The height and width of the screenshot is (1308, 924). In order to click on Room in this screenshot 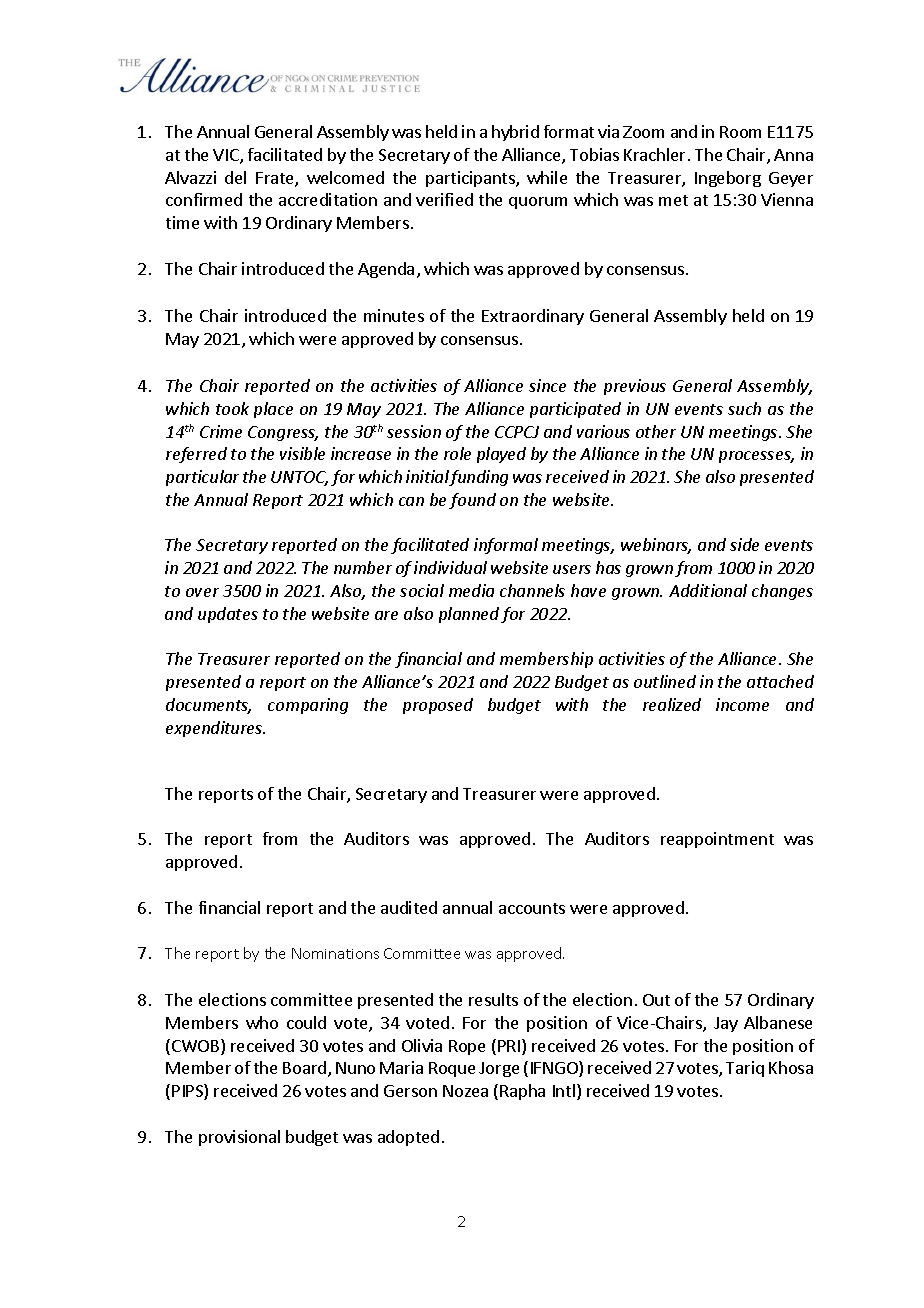, I will do `click(740, 132)`.
